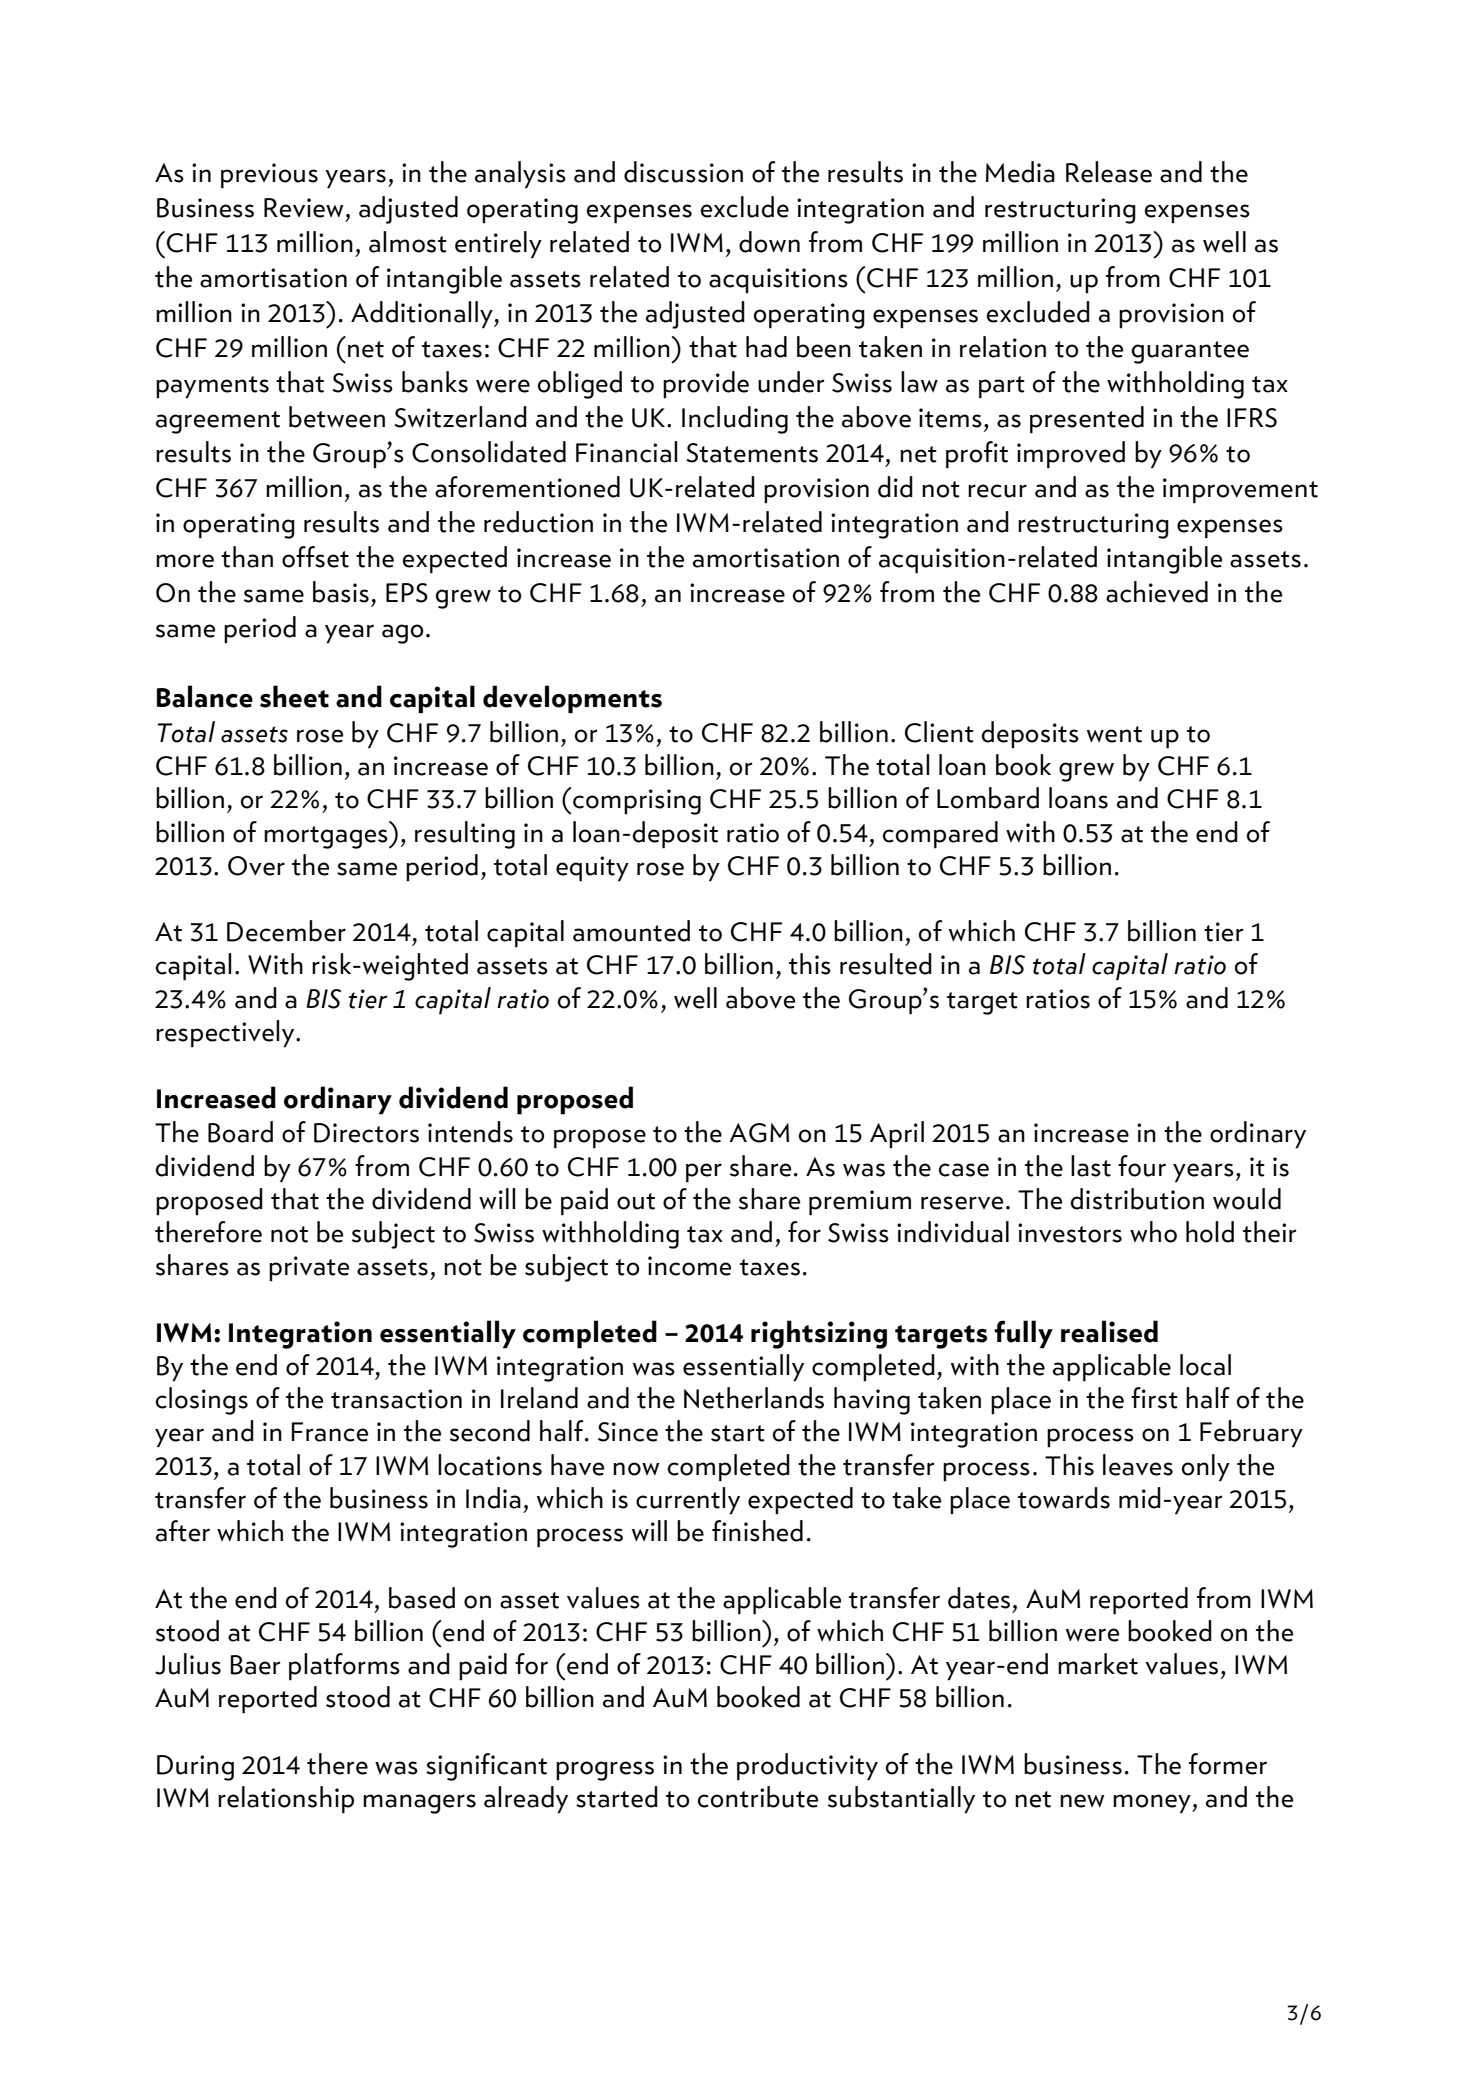 Image resolution: width=1476 pixels, height=2088 pixels. I want to click on first, so click(1154, 1398).
